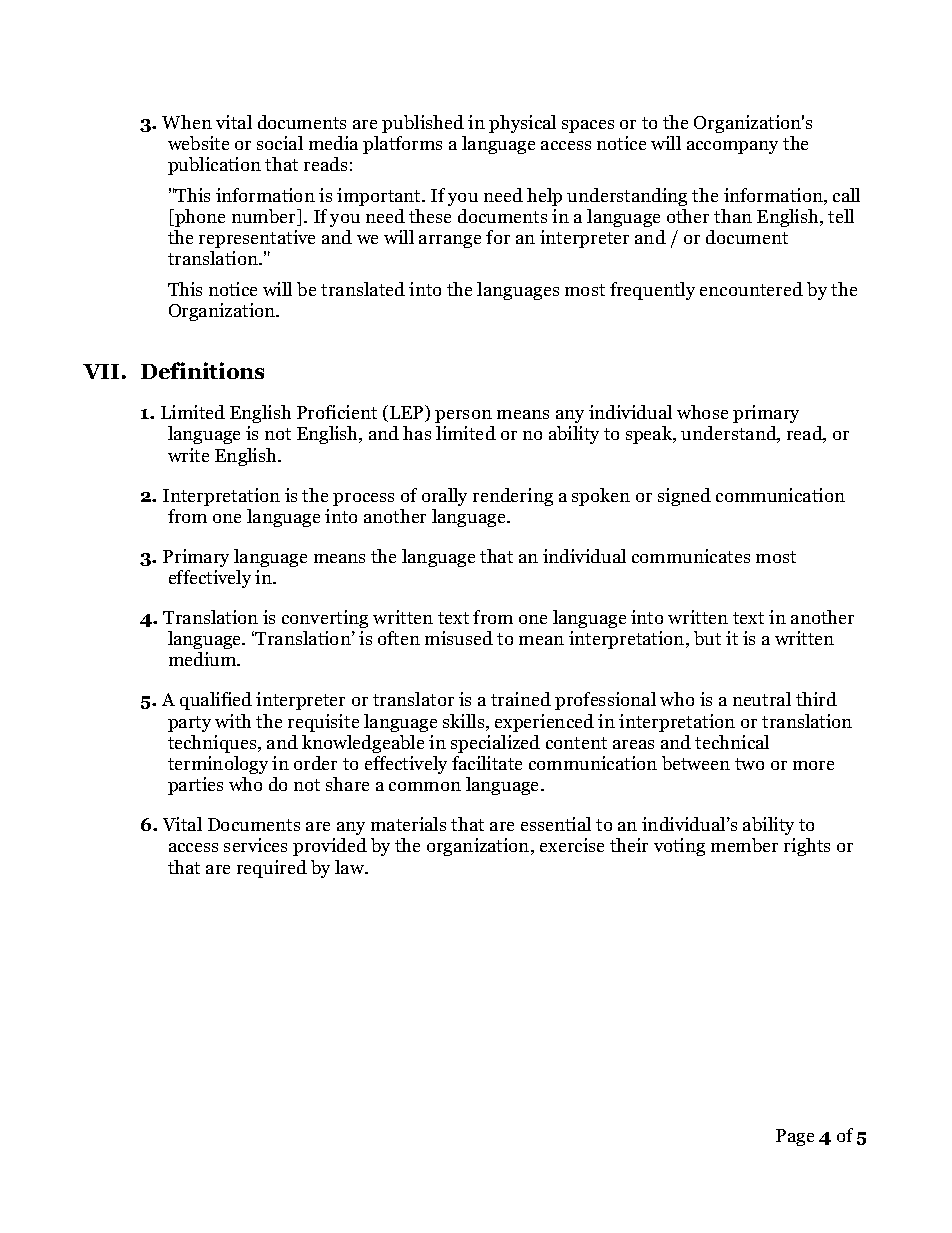 The height and width of the image is (1233, 952). Describe the element at coordinates (408, 824) in the image. I see `materials` at that location.
